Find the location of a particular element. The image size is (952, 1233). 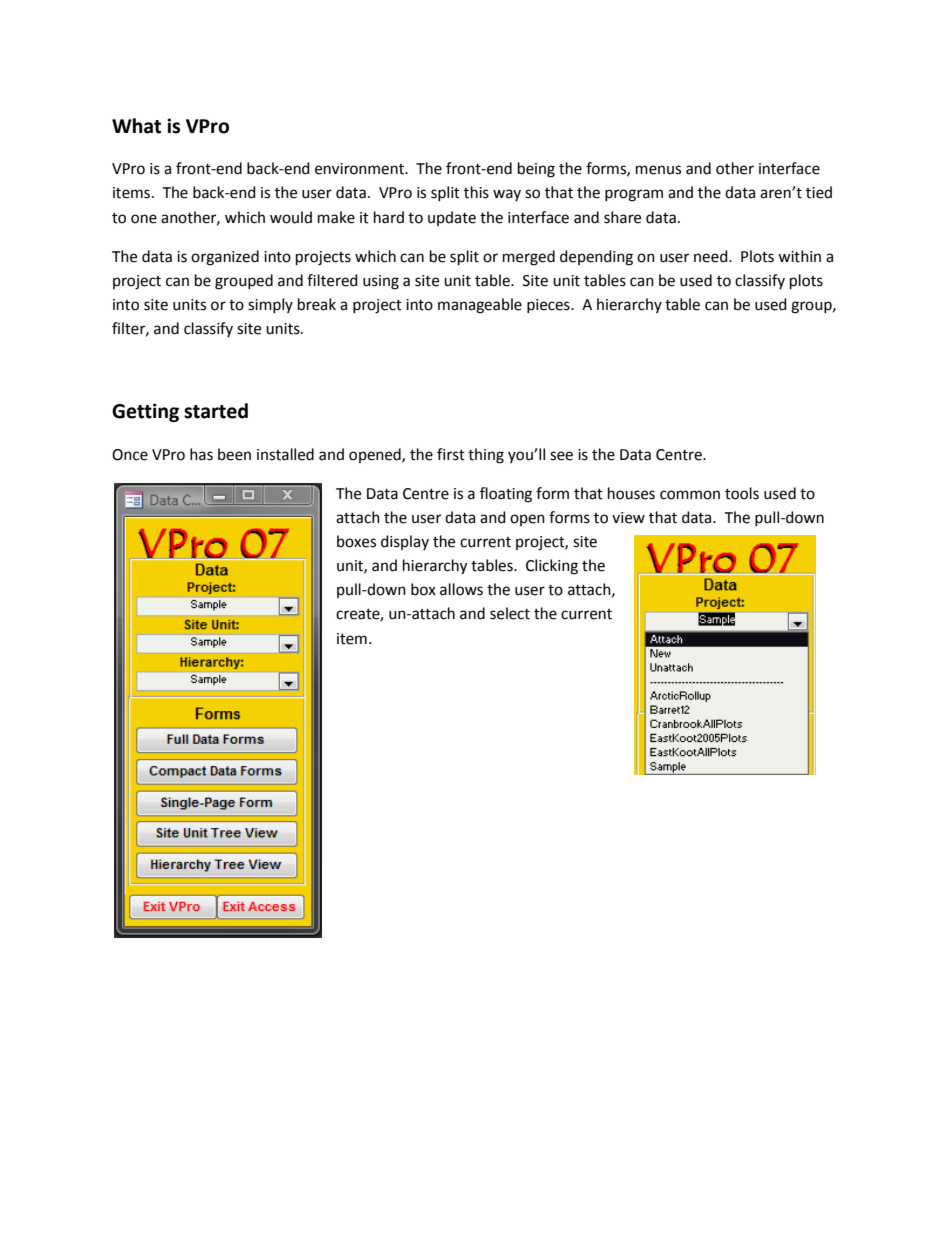

What is located at coordinates (136, 126).
